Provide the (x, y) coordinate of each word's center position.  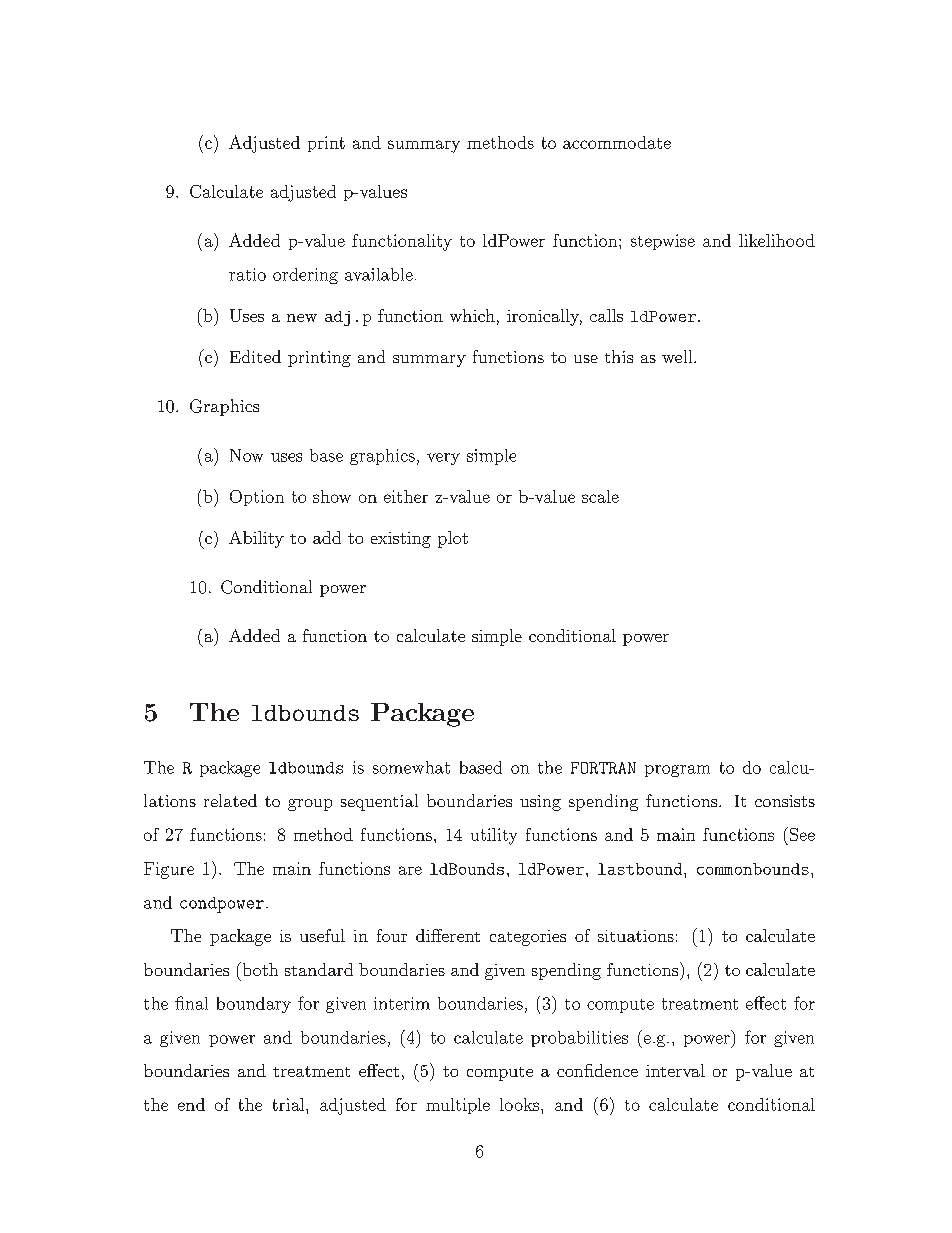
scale (600, 496)
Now (246, 455)
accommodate (617, 142)
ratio (247, 274)
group (310, 805)
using (540, 803)
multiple (458, 1106)
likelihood (777, 240)
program (677, 771)
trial (290, 1104)
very (443, 459)
